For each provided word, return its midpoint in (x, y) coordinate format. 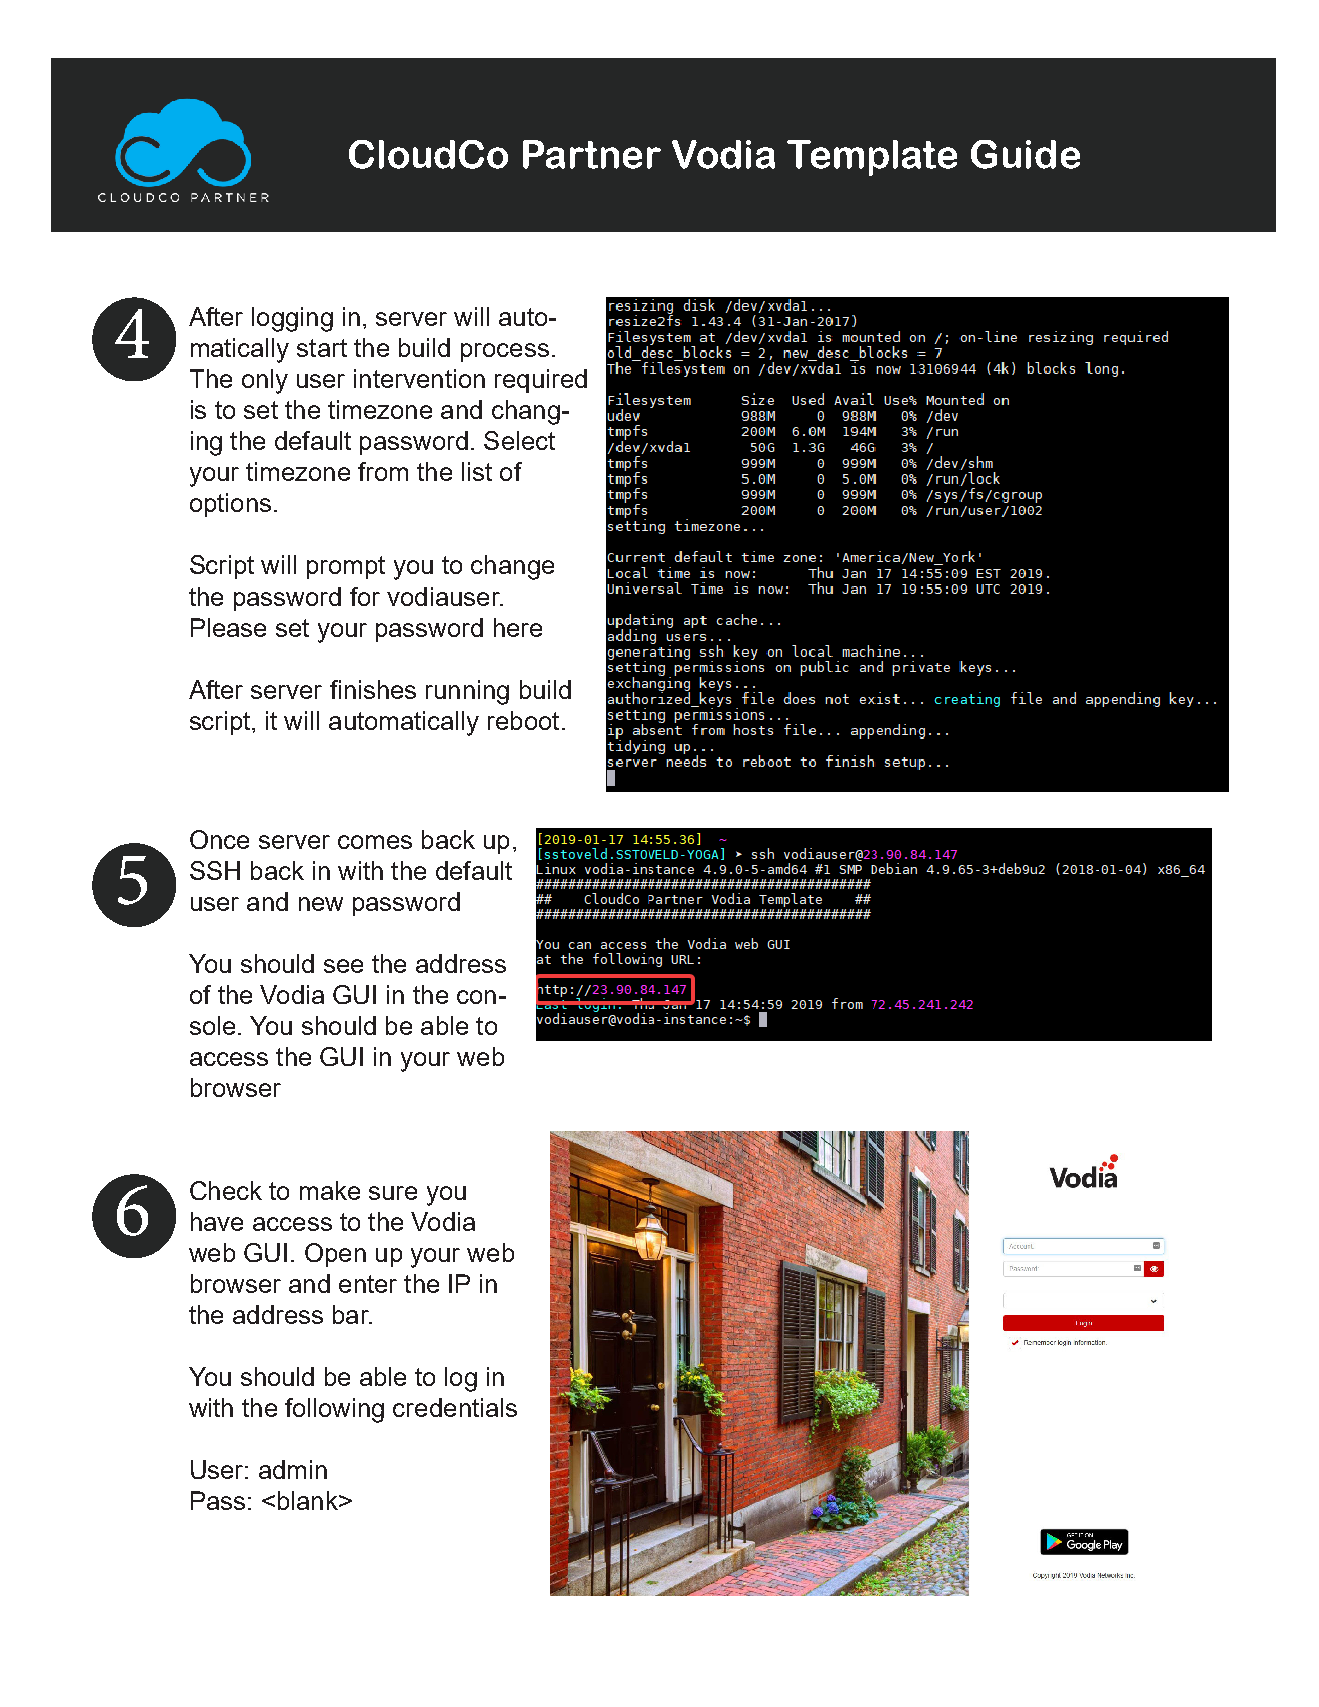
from (383, 471)
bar (352, 1314)
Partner (592, 154)
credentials (455, 1407)
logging (292, 319)
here (518, 627)
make (330, 1190)
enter (368, 1284)
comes (375, 842)
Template (872, 158)
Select (519, 440)
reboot (523, 720)
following (334, 1410)
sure (393, 1193)
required (541, 381)
